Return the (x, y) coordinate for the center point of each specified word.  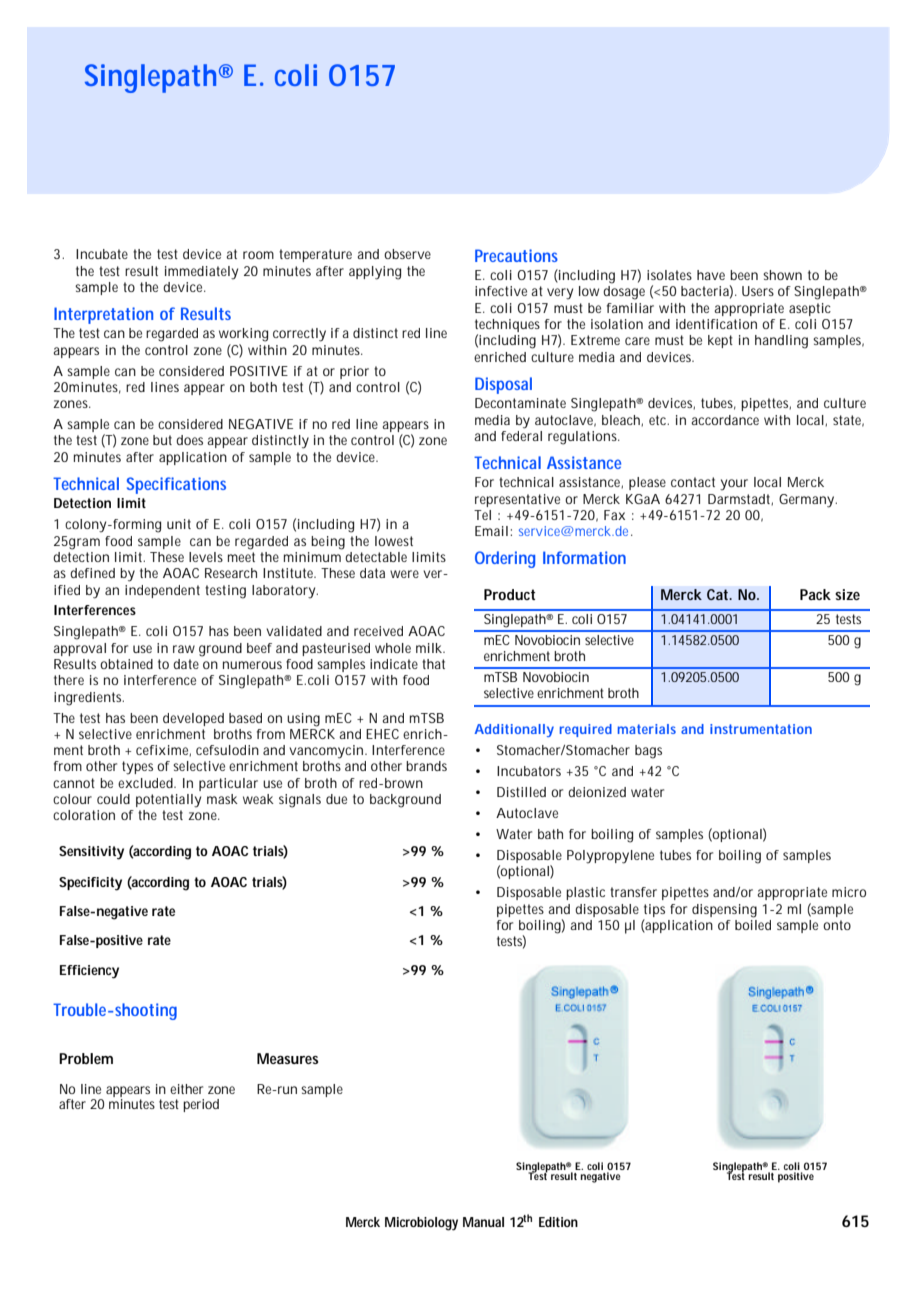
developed (193, 719)
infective (501, 291)
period (201, 1105)
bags (648, 752)
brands (426, 766)
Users (758, 291)
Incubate (102, 254)
